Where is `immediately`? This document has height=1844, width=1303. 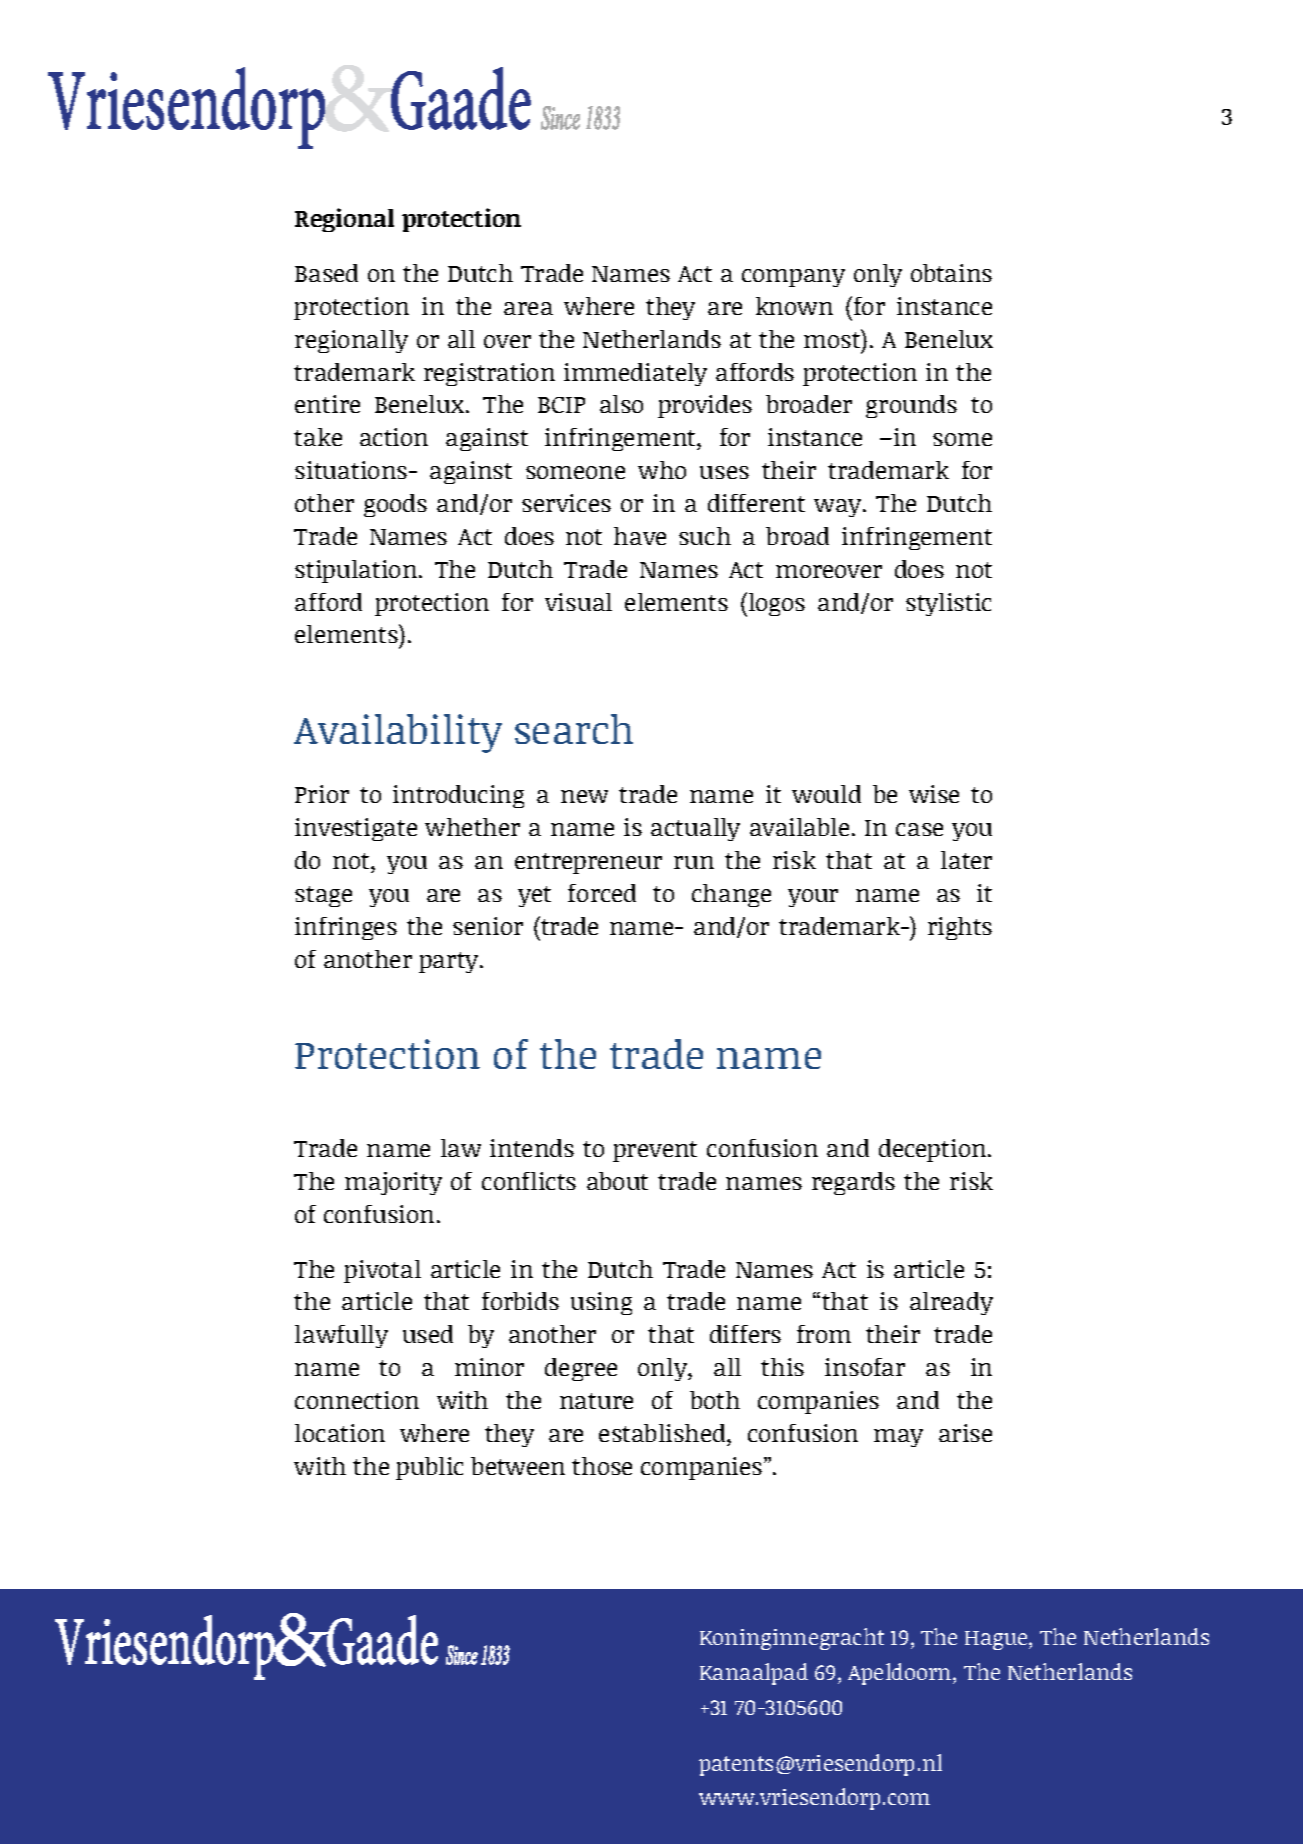 immediately is located at coordinates (635, 374).
